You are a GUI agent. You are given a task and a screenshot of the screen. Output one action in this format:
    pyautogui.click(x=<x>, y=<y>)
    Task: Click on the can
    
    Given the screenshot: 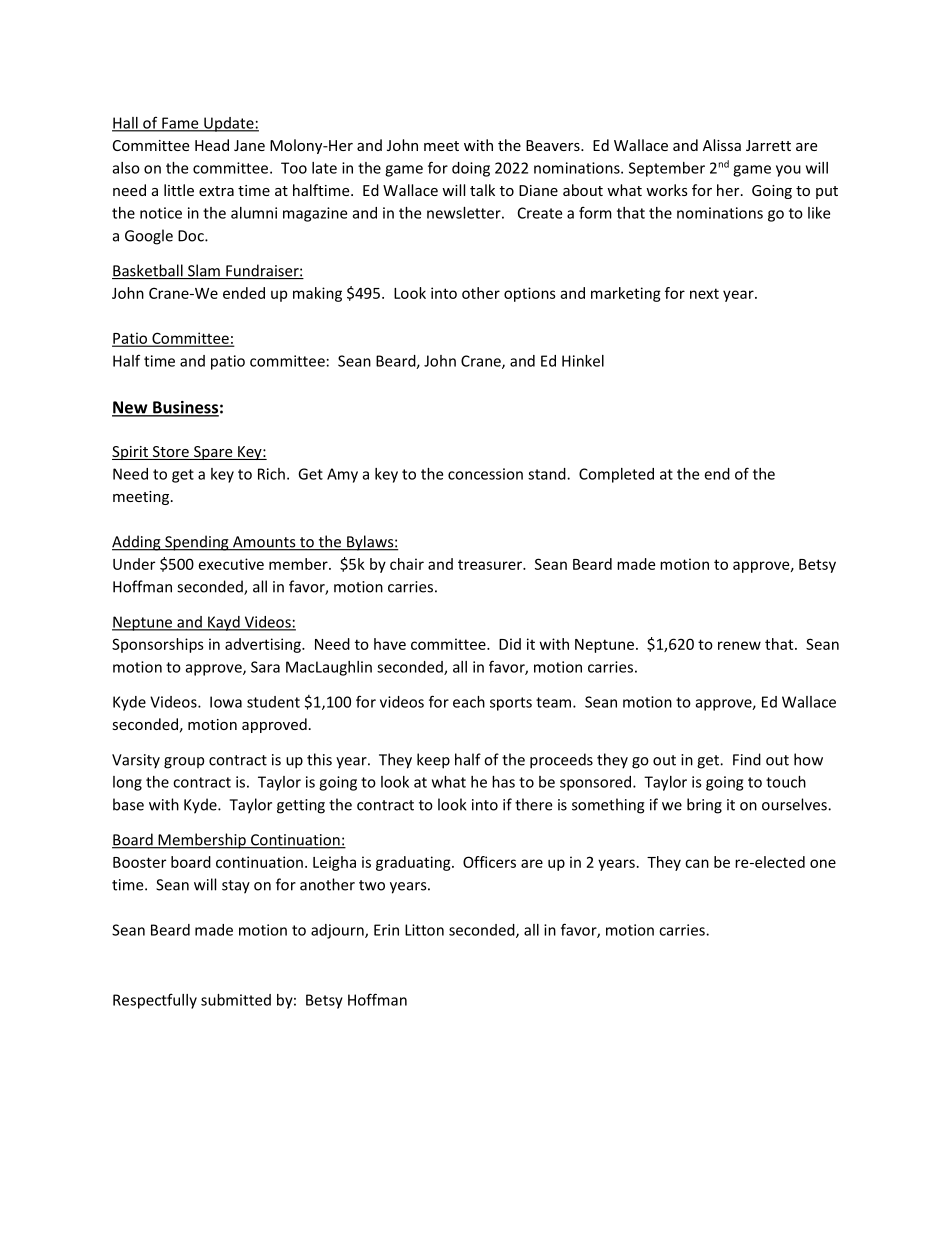 What is the action you would take?
    pyautogui.click(x=697, y=863)
